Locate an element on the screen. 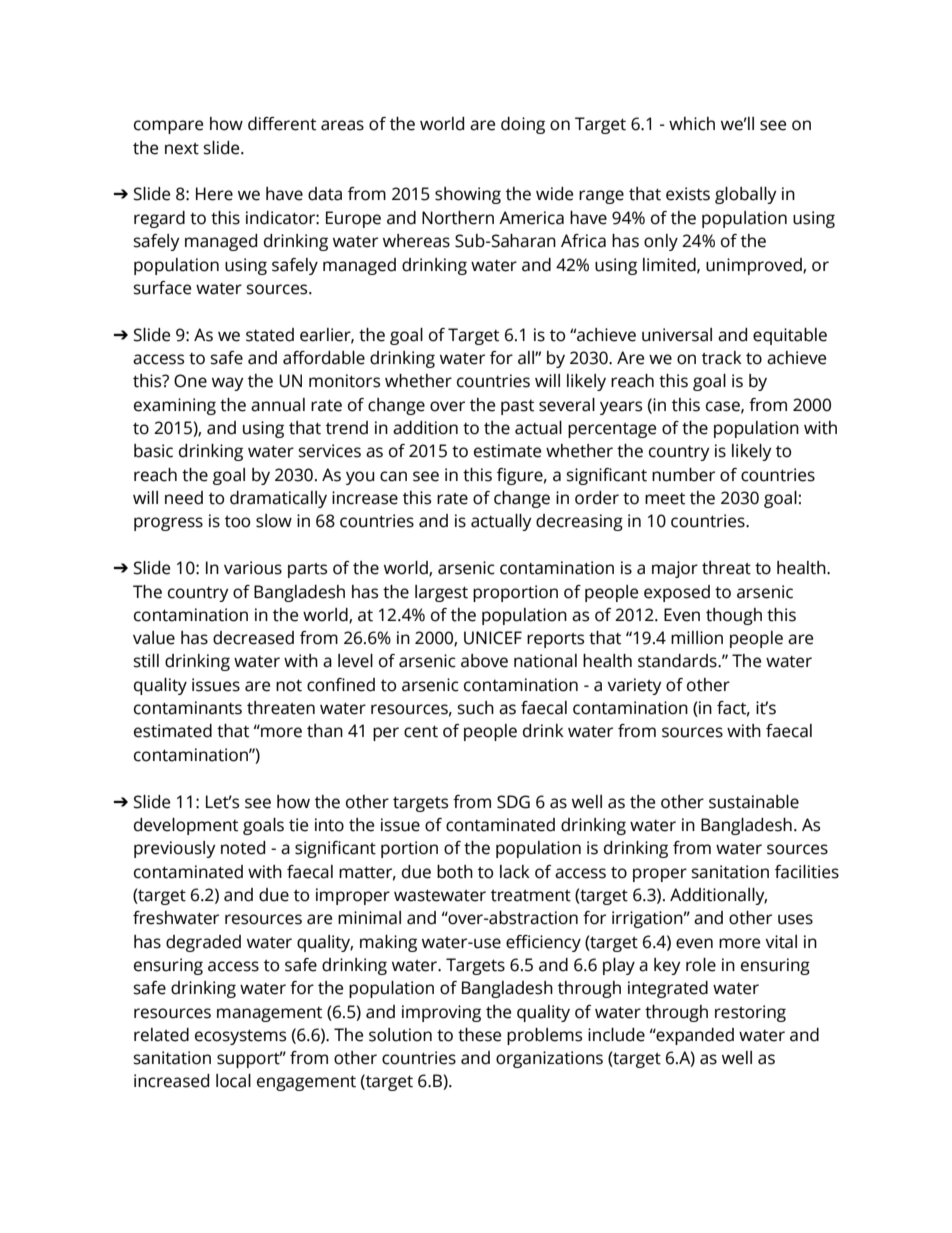  though is located at coordinates (734, 616).
